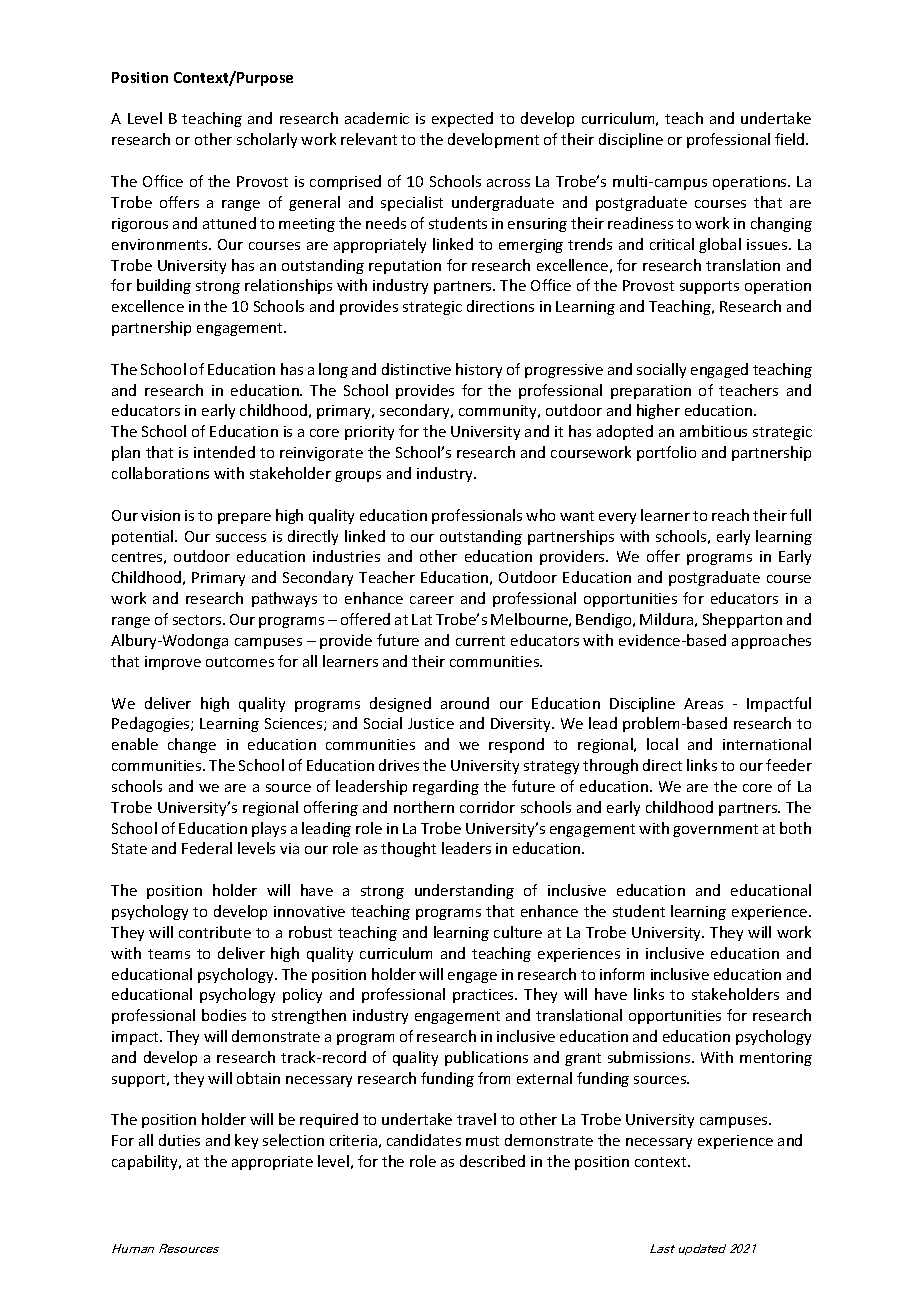 The width and height of the screenshot is (924, 1308). What do you see at coordinates (179, 1140) in the screenshot?
I see `duties` at bounding box center [179, 1140].
